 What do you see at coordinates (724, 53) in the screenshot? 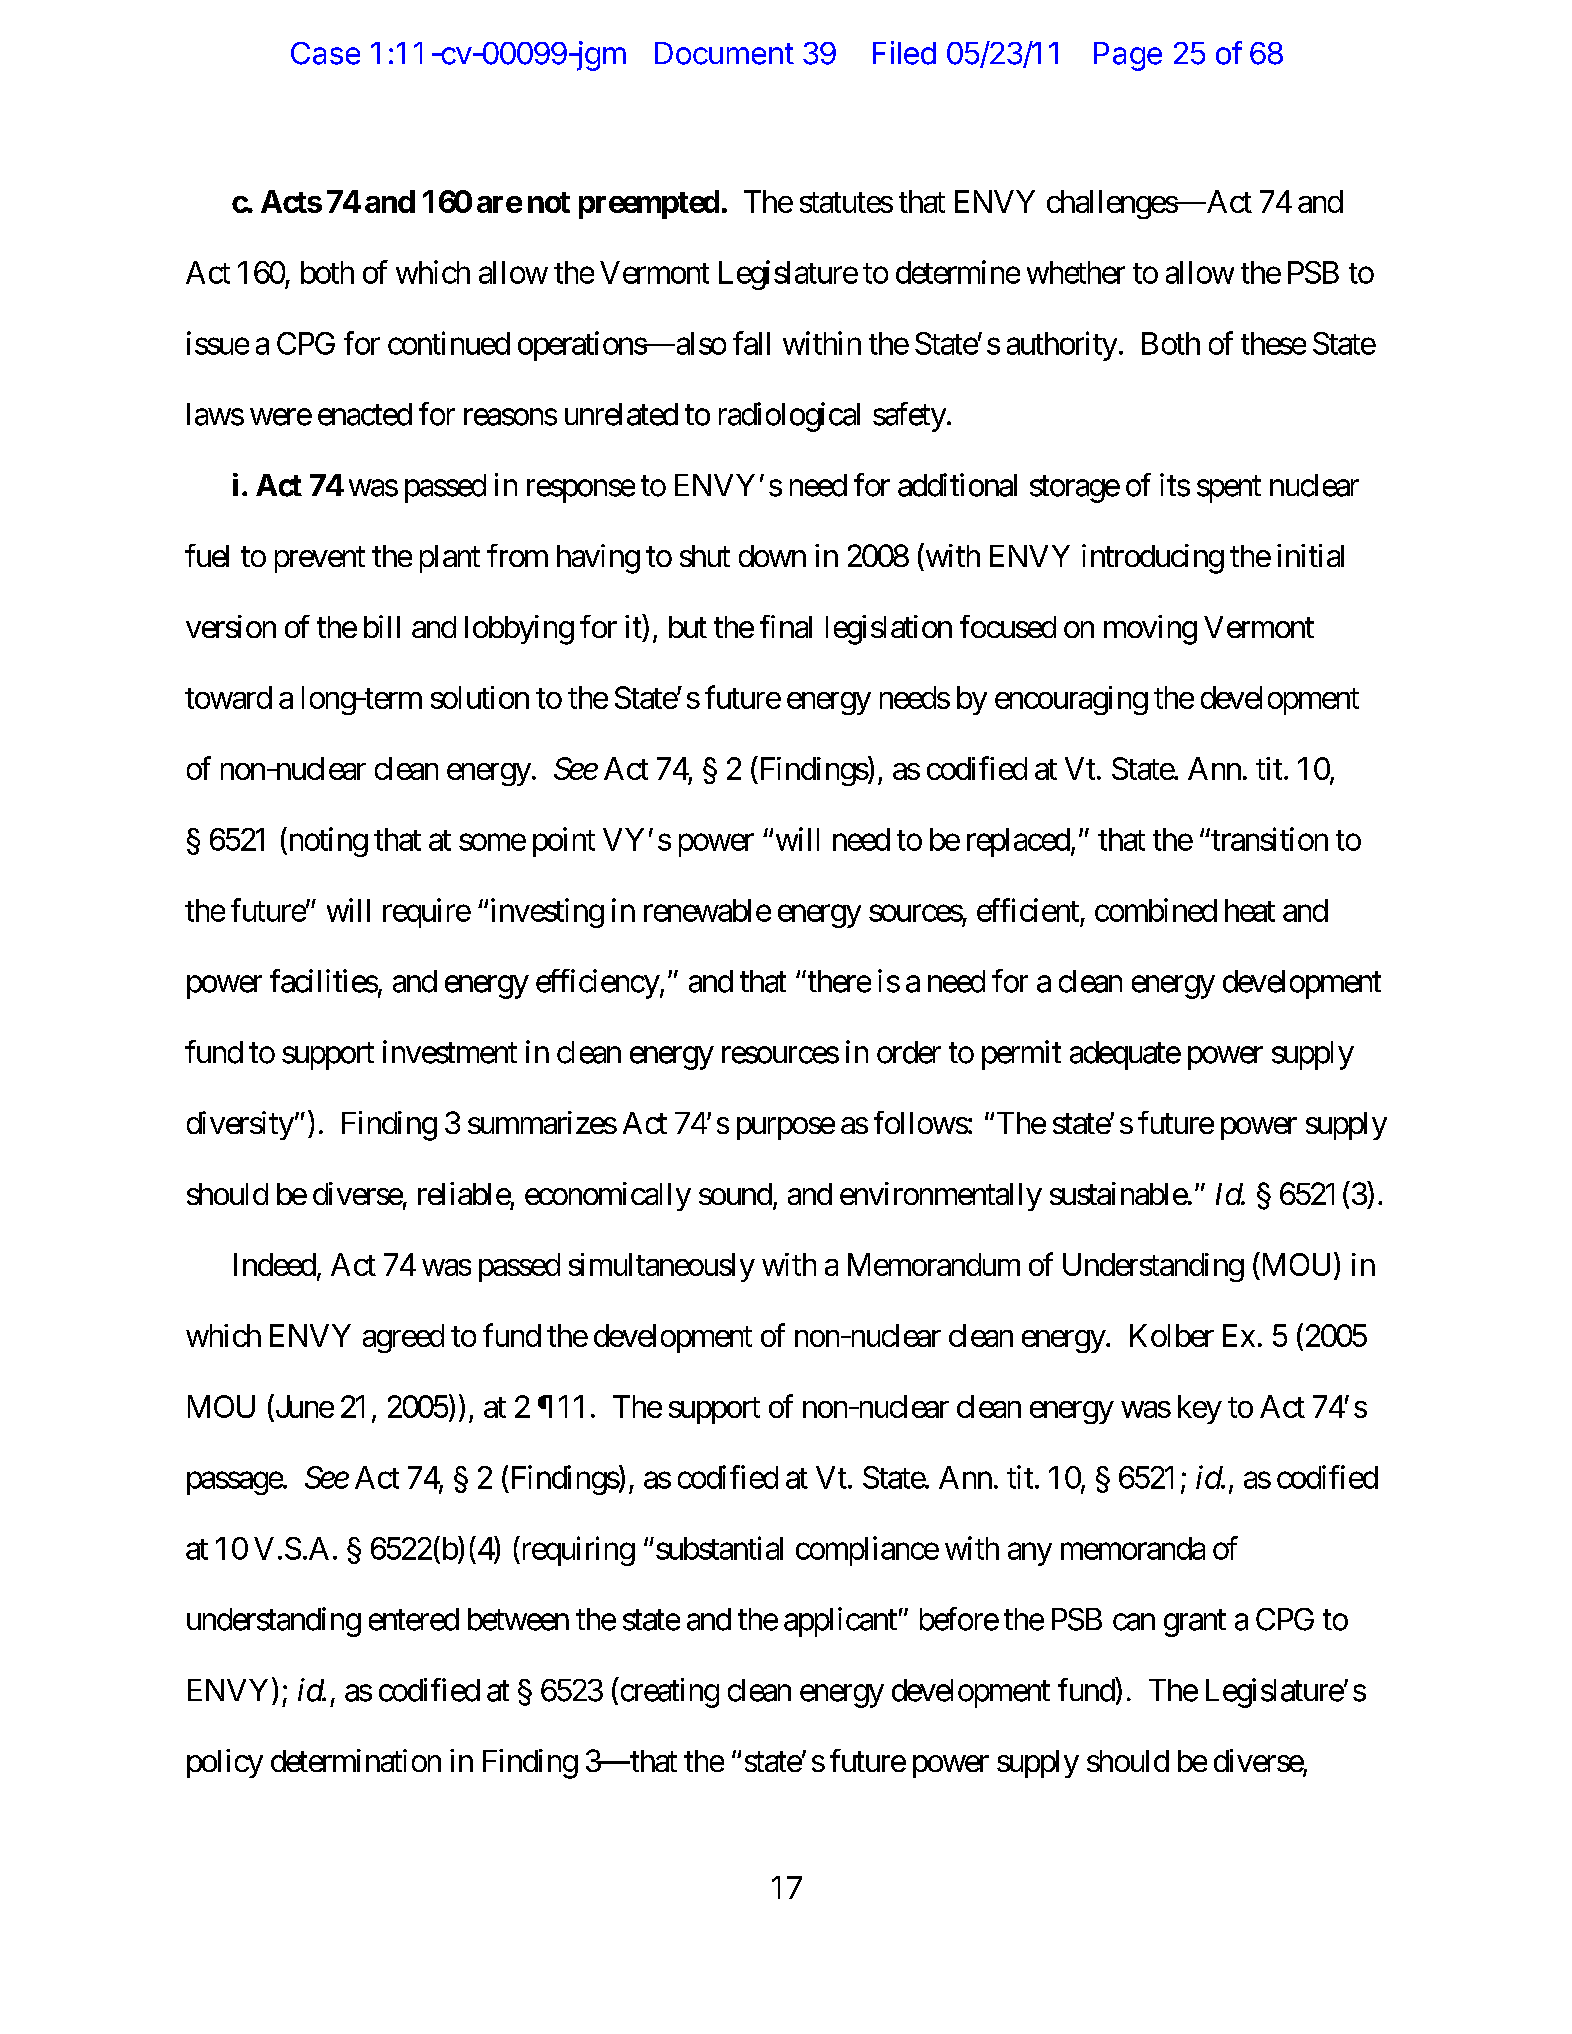
I see `Document` at bounding box center [724, 53].
